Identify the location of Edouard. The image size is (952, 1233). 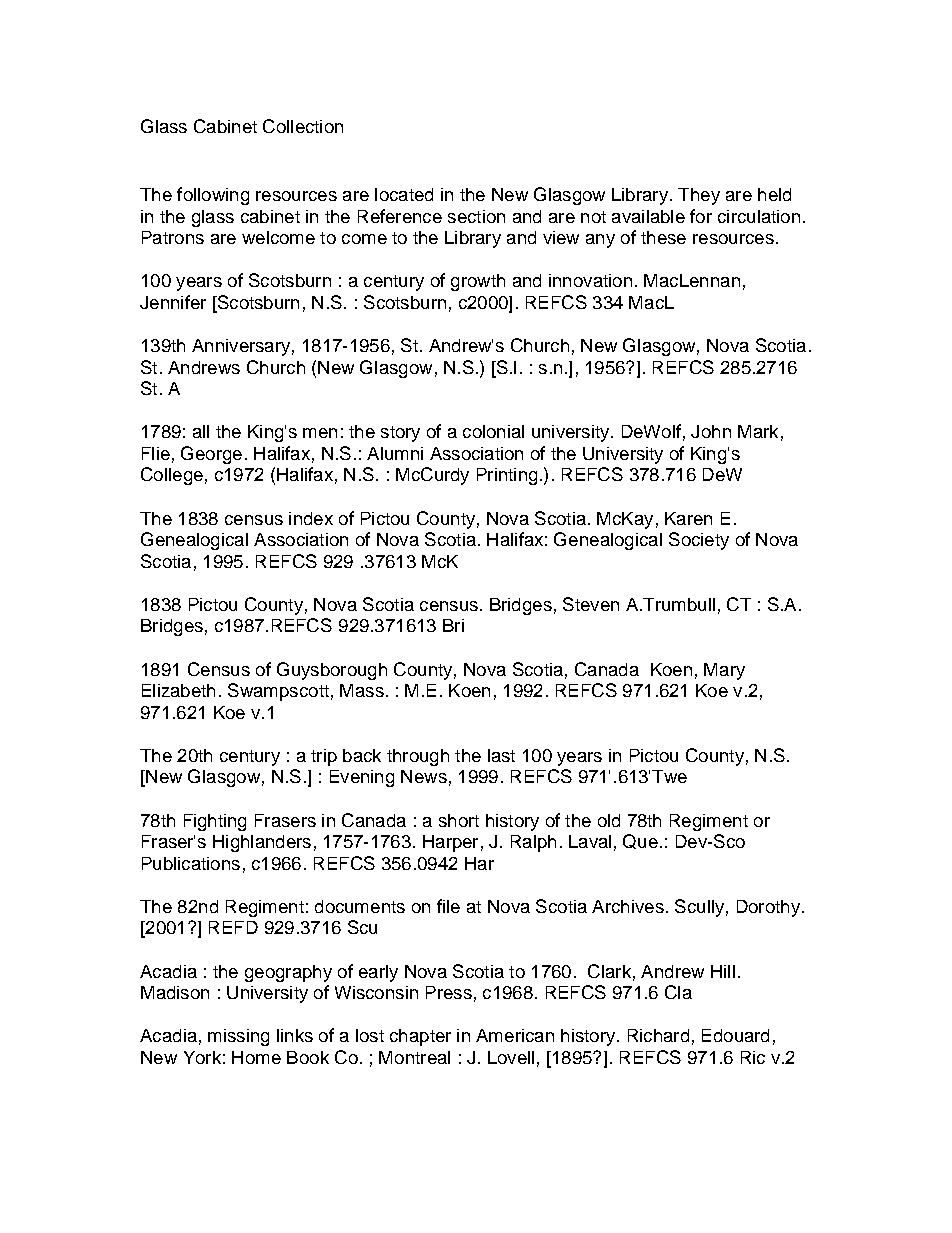
(735, 1035).
